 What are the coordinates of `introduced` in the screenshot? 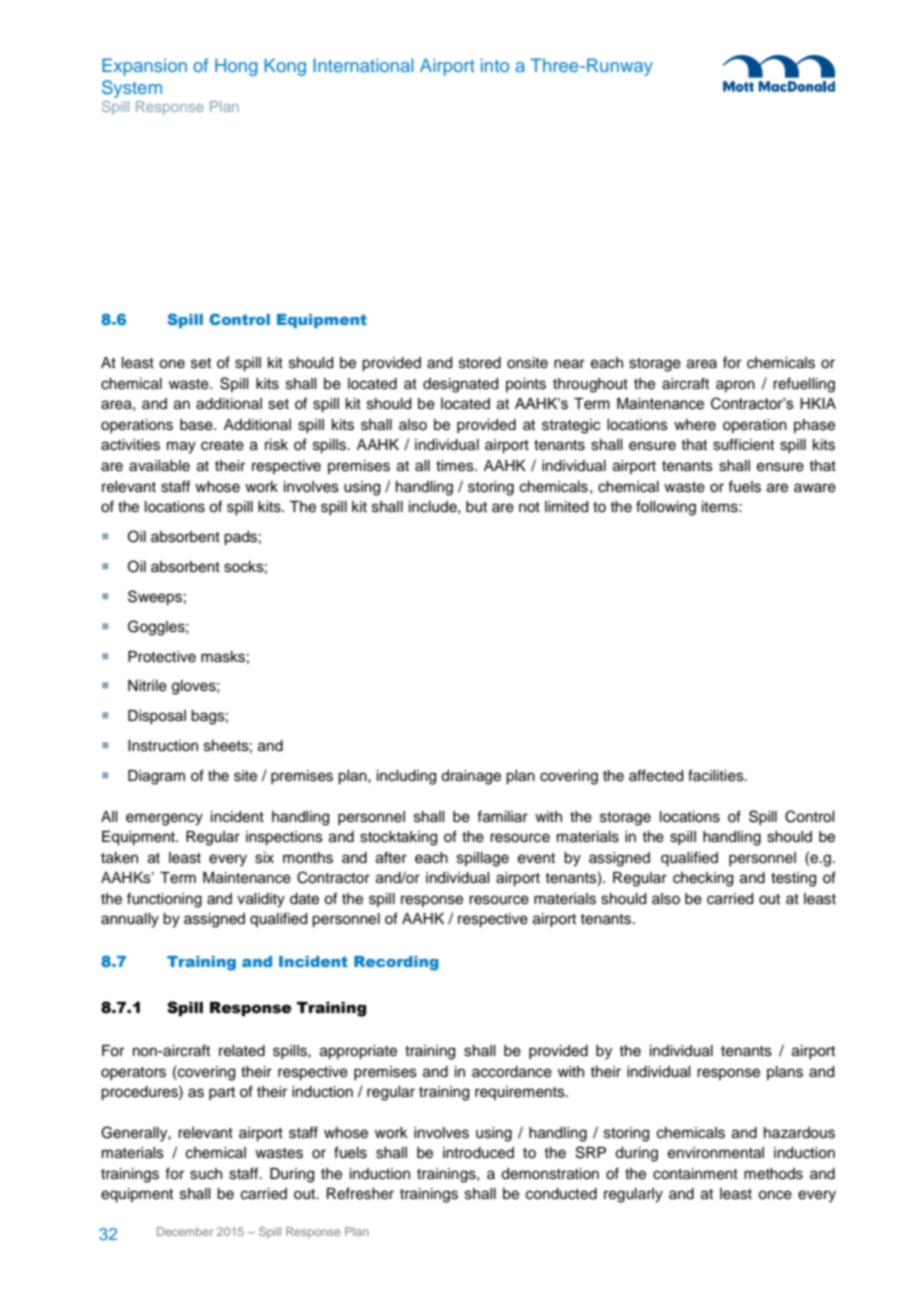 It's located at (478, 1153).
